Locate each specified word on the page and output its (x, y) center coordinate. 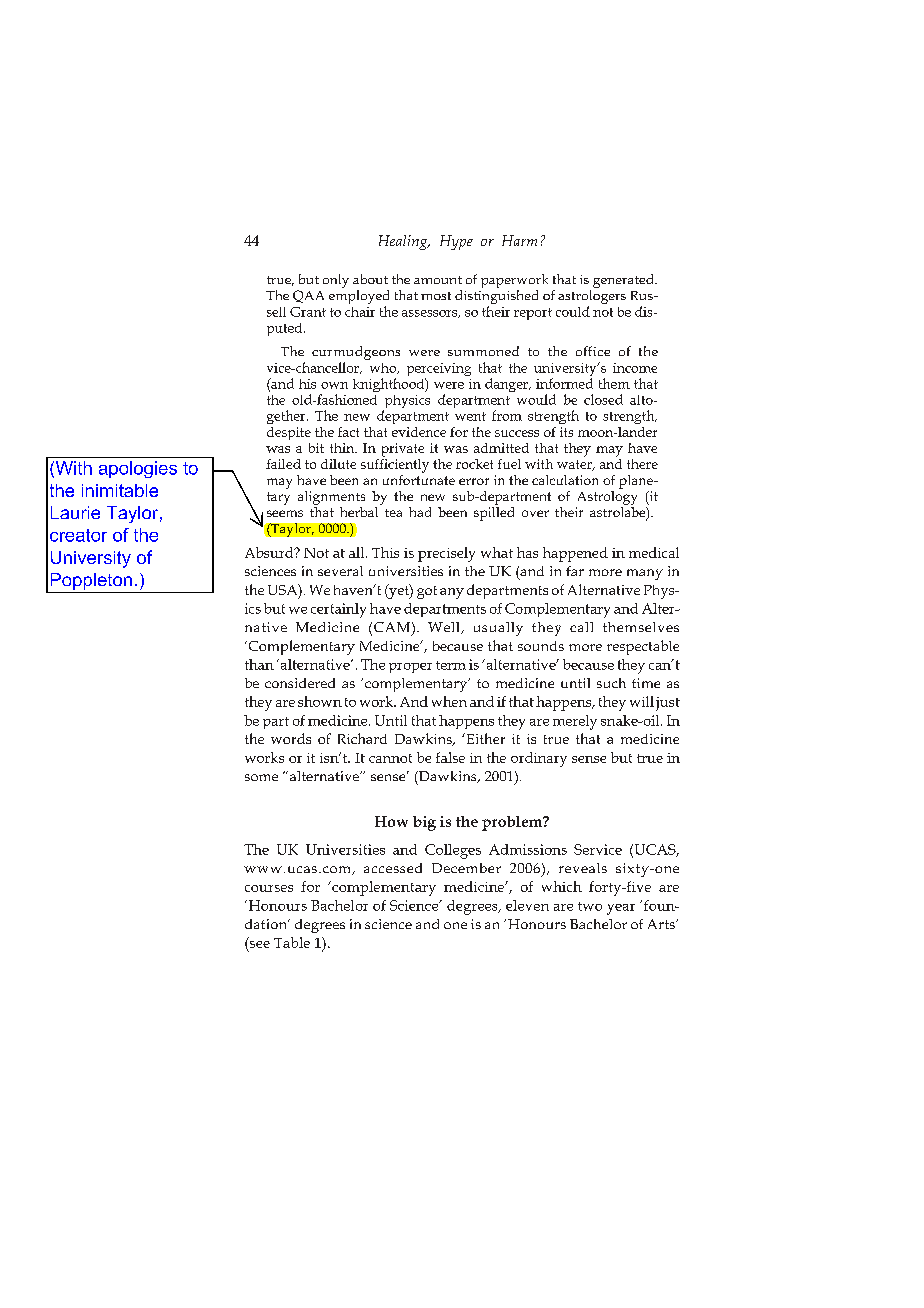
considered (300, 683)
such (611, 683)
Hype (456, 242)
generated (624, 281)
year (621, 909)
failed (283, 464)
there (642, 464)
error (474, 481)
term (451, 665)
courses (269, 888)
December (466, 868)
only (336, 281)
